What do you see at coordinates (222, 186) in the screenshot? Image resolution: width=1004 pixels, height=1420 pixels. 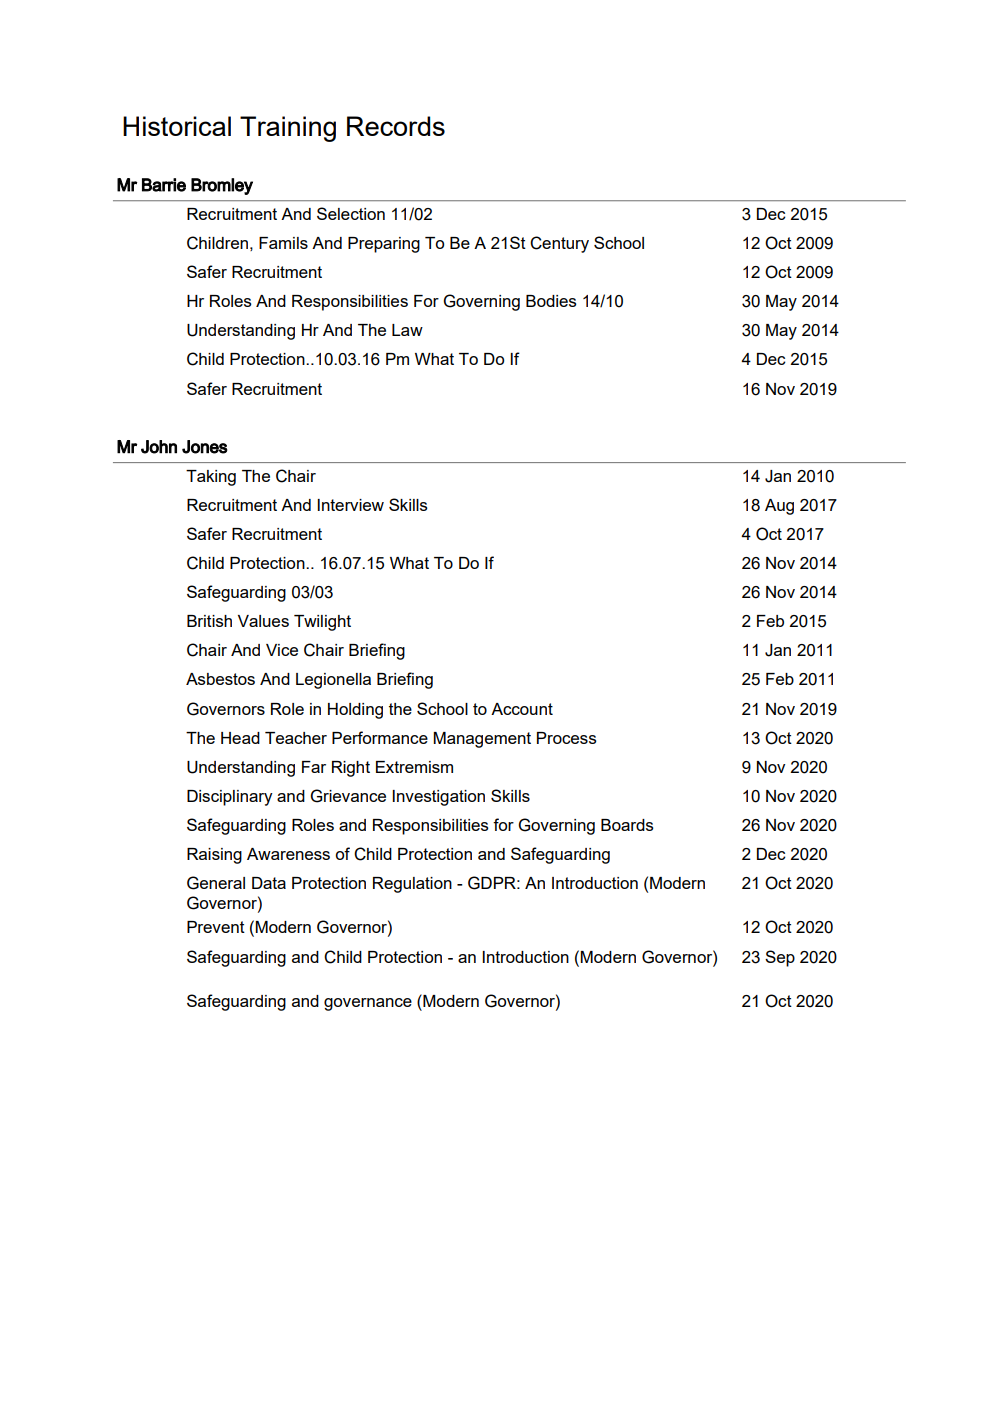 I see `Bromley` at bounding box center [222, 186].
